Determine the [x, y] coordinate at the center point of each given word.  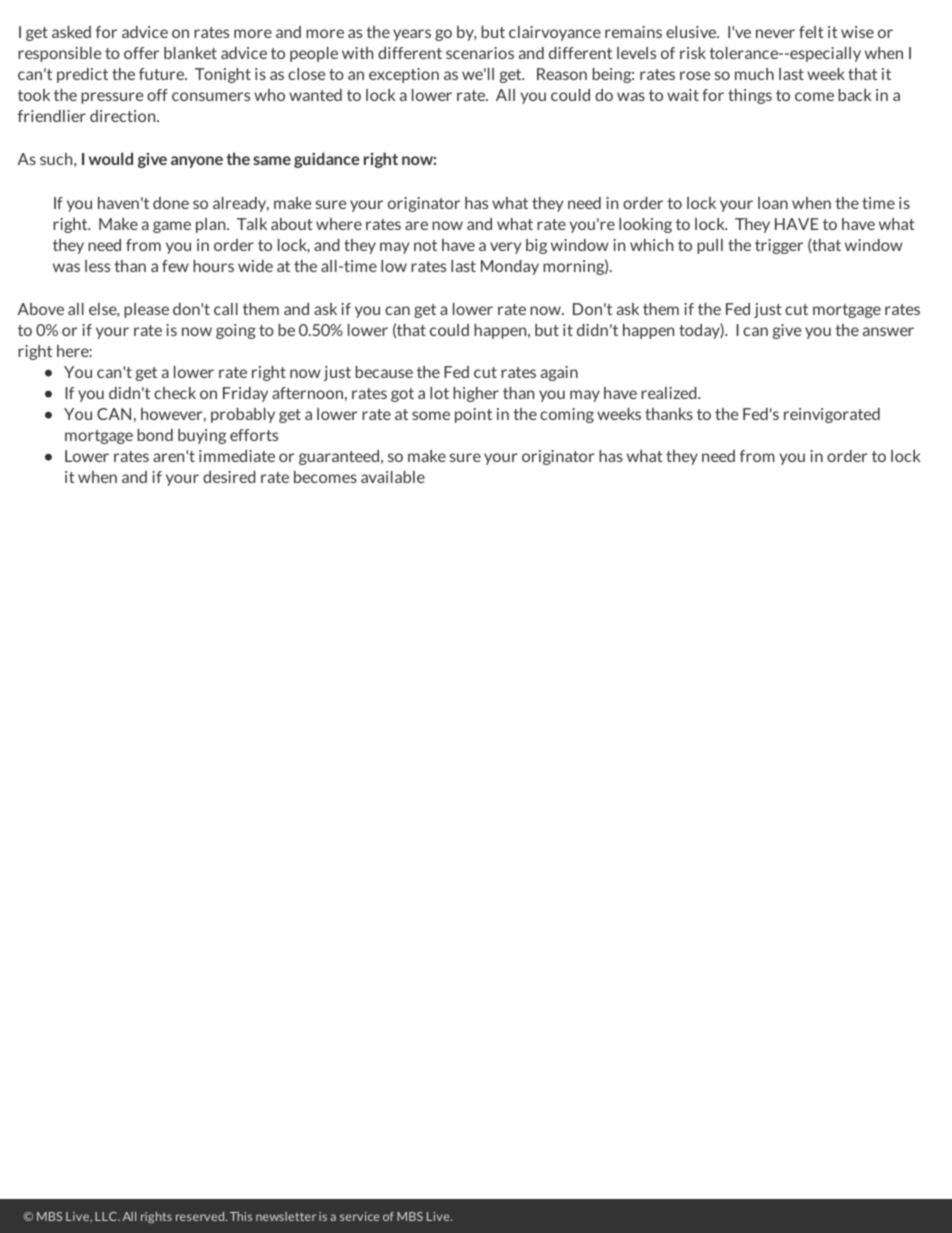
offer [141, 53]
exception [404, 75]
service [359, 1216]
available [393, 477]
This [241, 1216]
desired [229, 477]
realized [670, 393]
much [754, 74]
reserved [201, 1216]
